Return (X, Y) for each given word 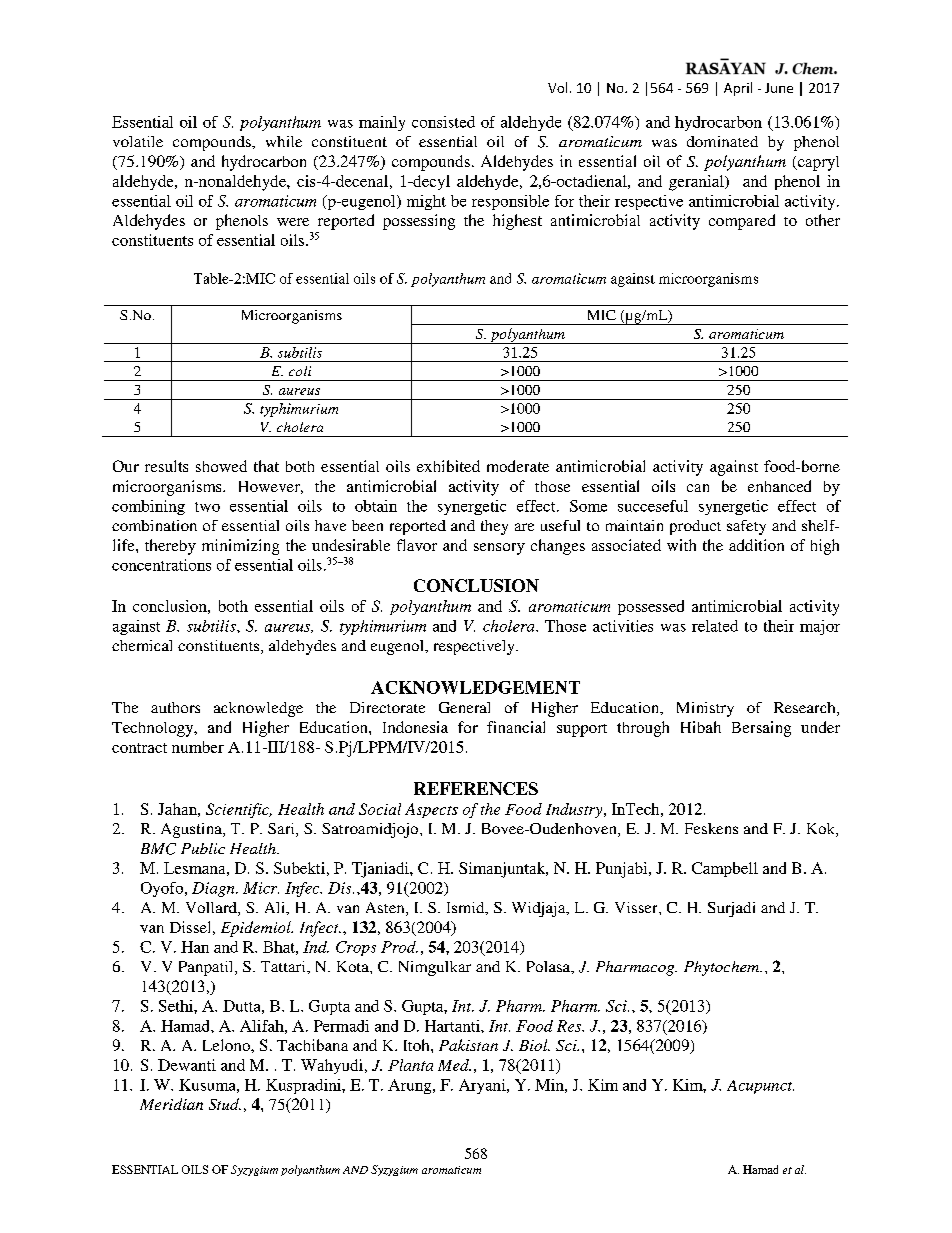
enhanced (779, 486)
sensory (499, 549)
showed (221, 466)
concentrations (161, 565)
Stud (225, 1104)
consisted (443, 122)
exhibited (448, 466)
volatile (138, 141)
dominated (722, 141)
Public (203, 848)
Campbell (725, 869)
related (715, 626)
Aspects (431, 810)
